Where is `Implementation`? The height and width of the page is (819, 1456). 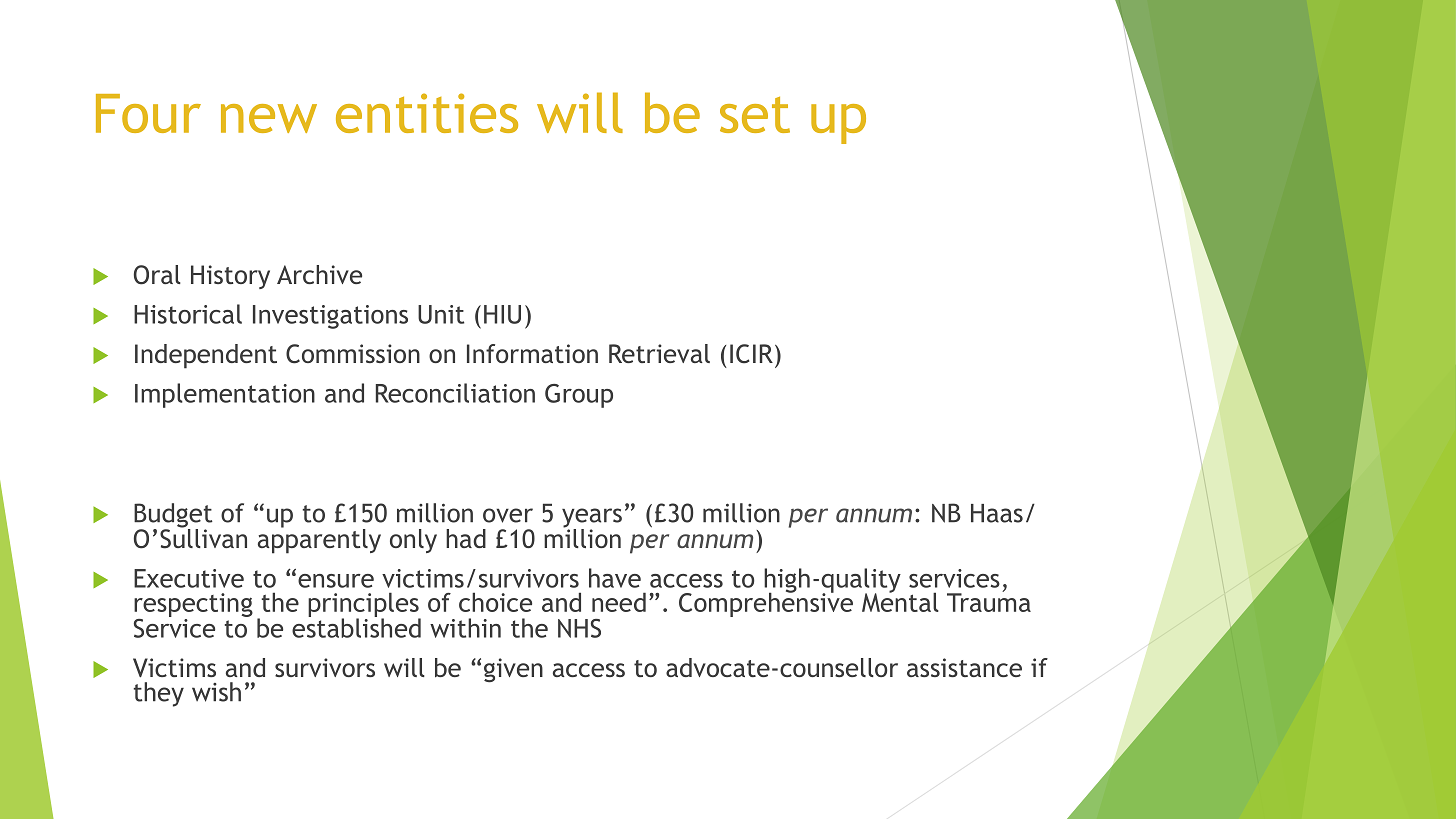 Implementation is located at coordinates (225, 395).
